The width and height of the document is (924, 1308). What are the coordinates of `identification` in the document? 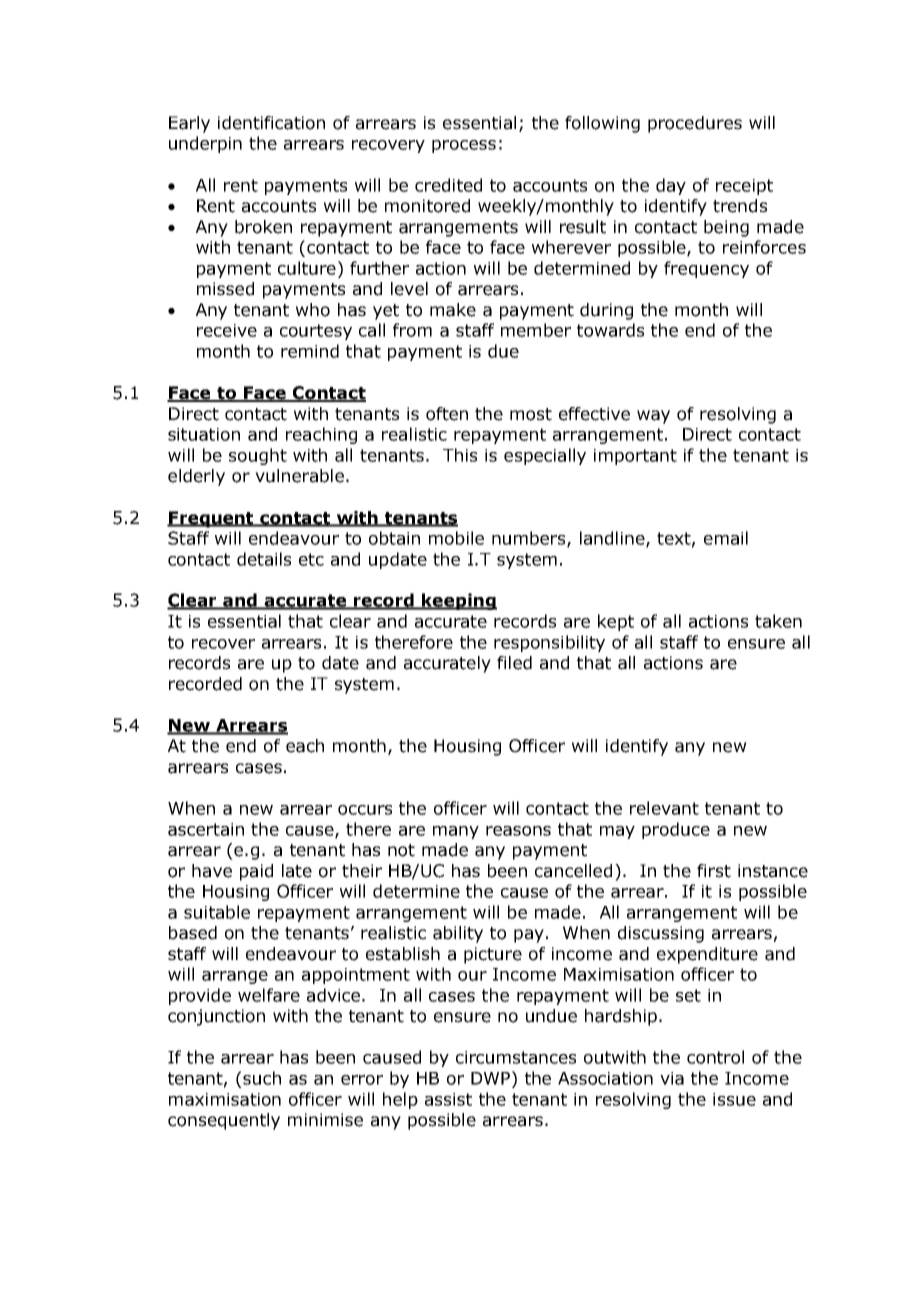 It's located at (271, 123).
